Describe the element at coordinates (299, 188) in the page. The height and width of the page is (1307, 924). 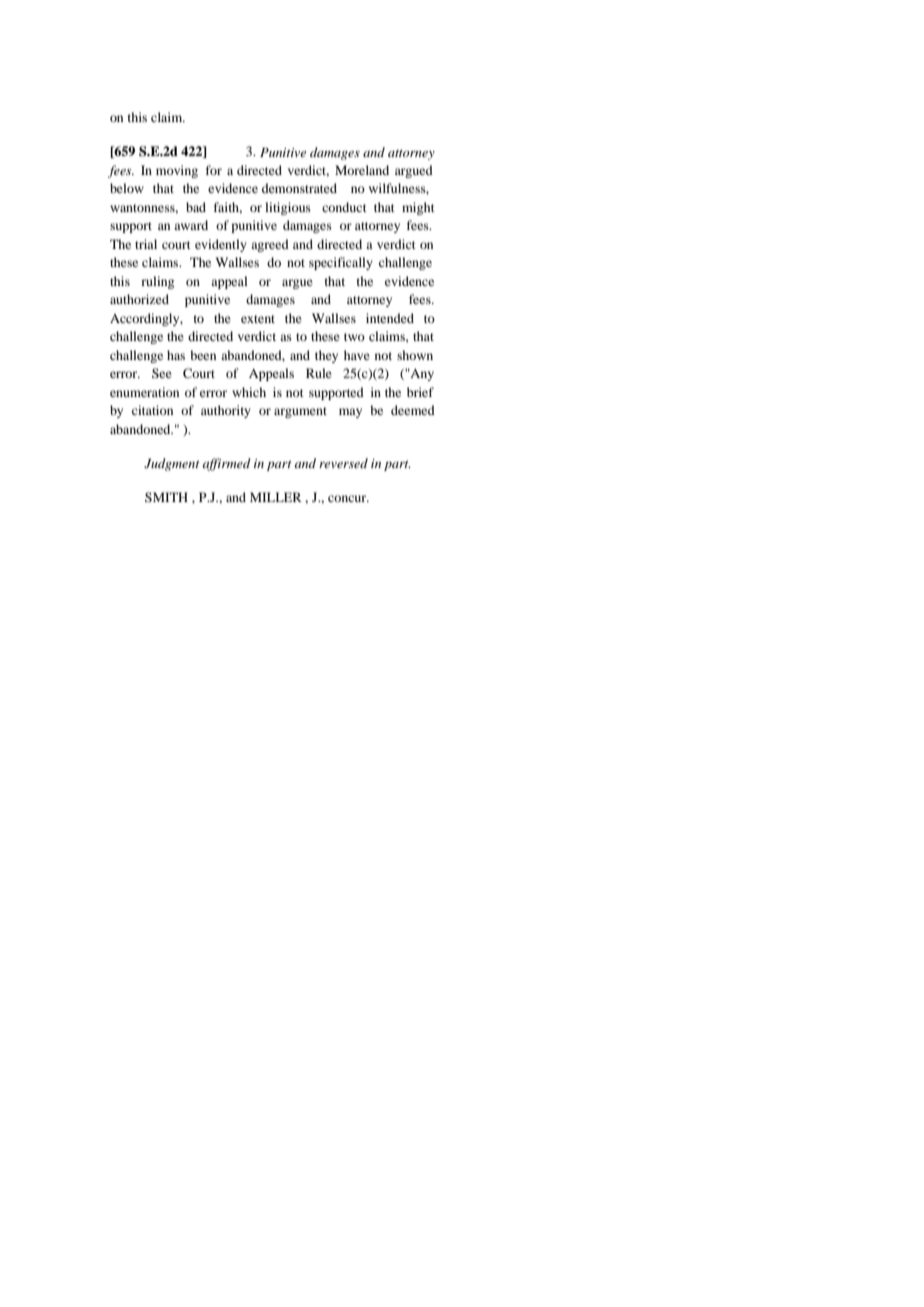
I see `demonstrated` at that location.
